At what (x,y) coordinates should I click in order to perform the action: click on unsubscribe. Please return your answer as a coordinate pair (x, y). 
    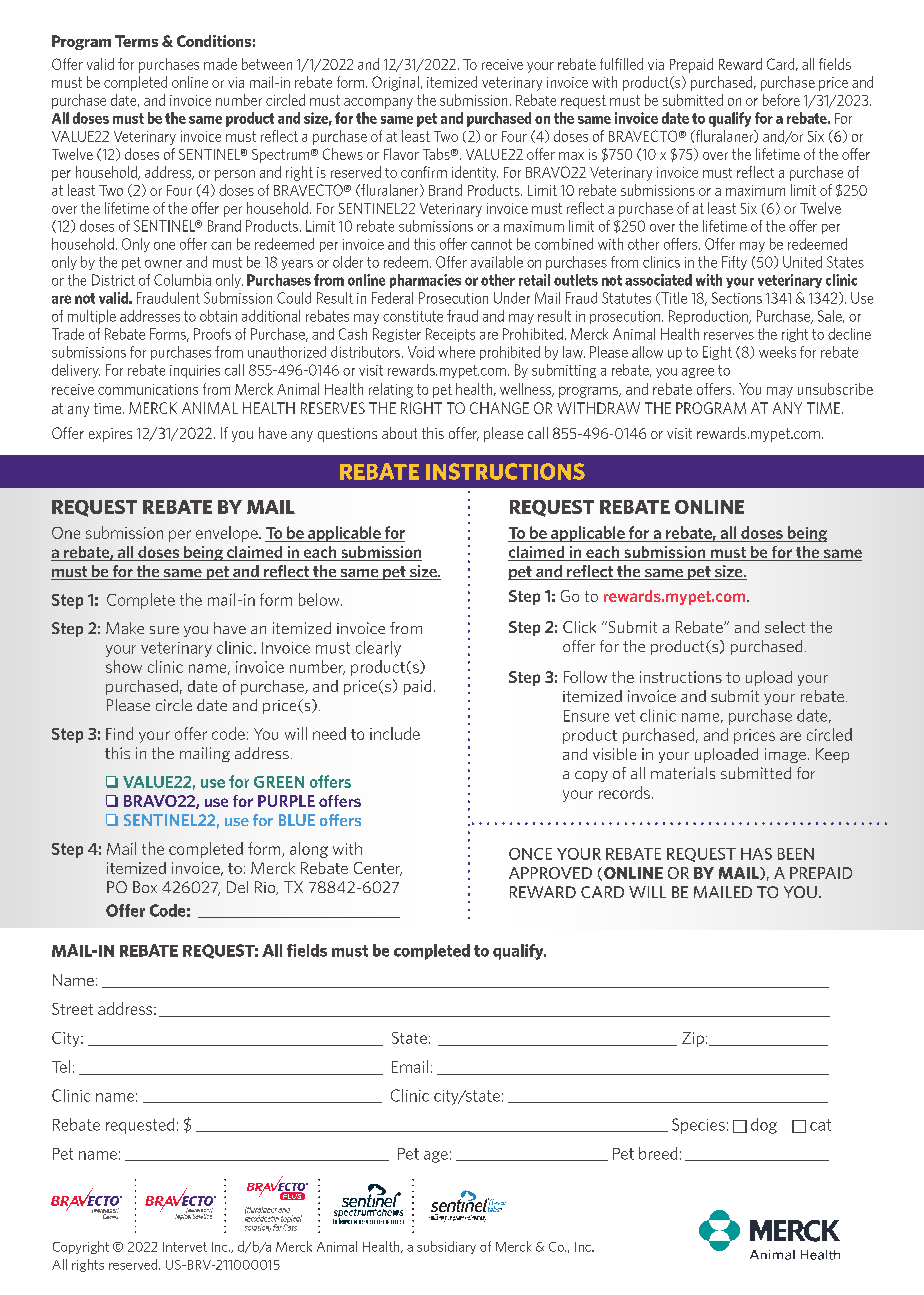
    Looking at the image, I should click on (835, 389).
